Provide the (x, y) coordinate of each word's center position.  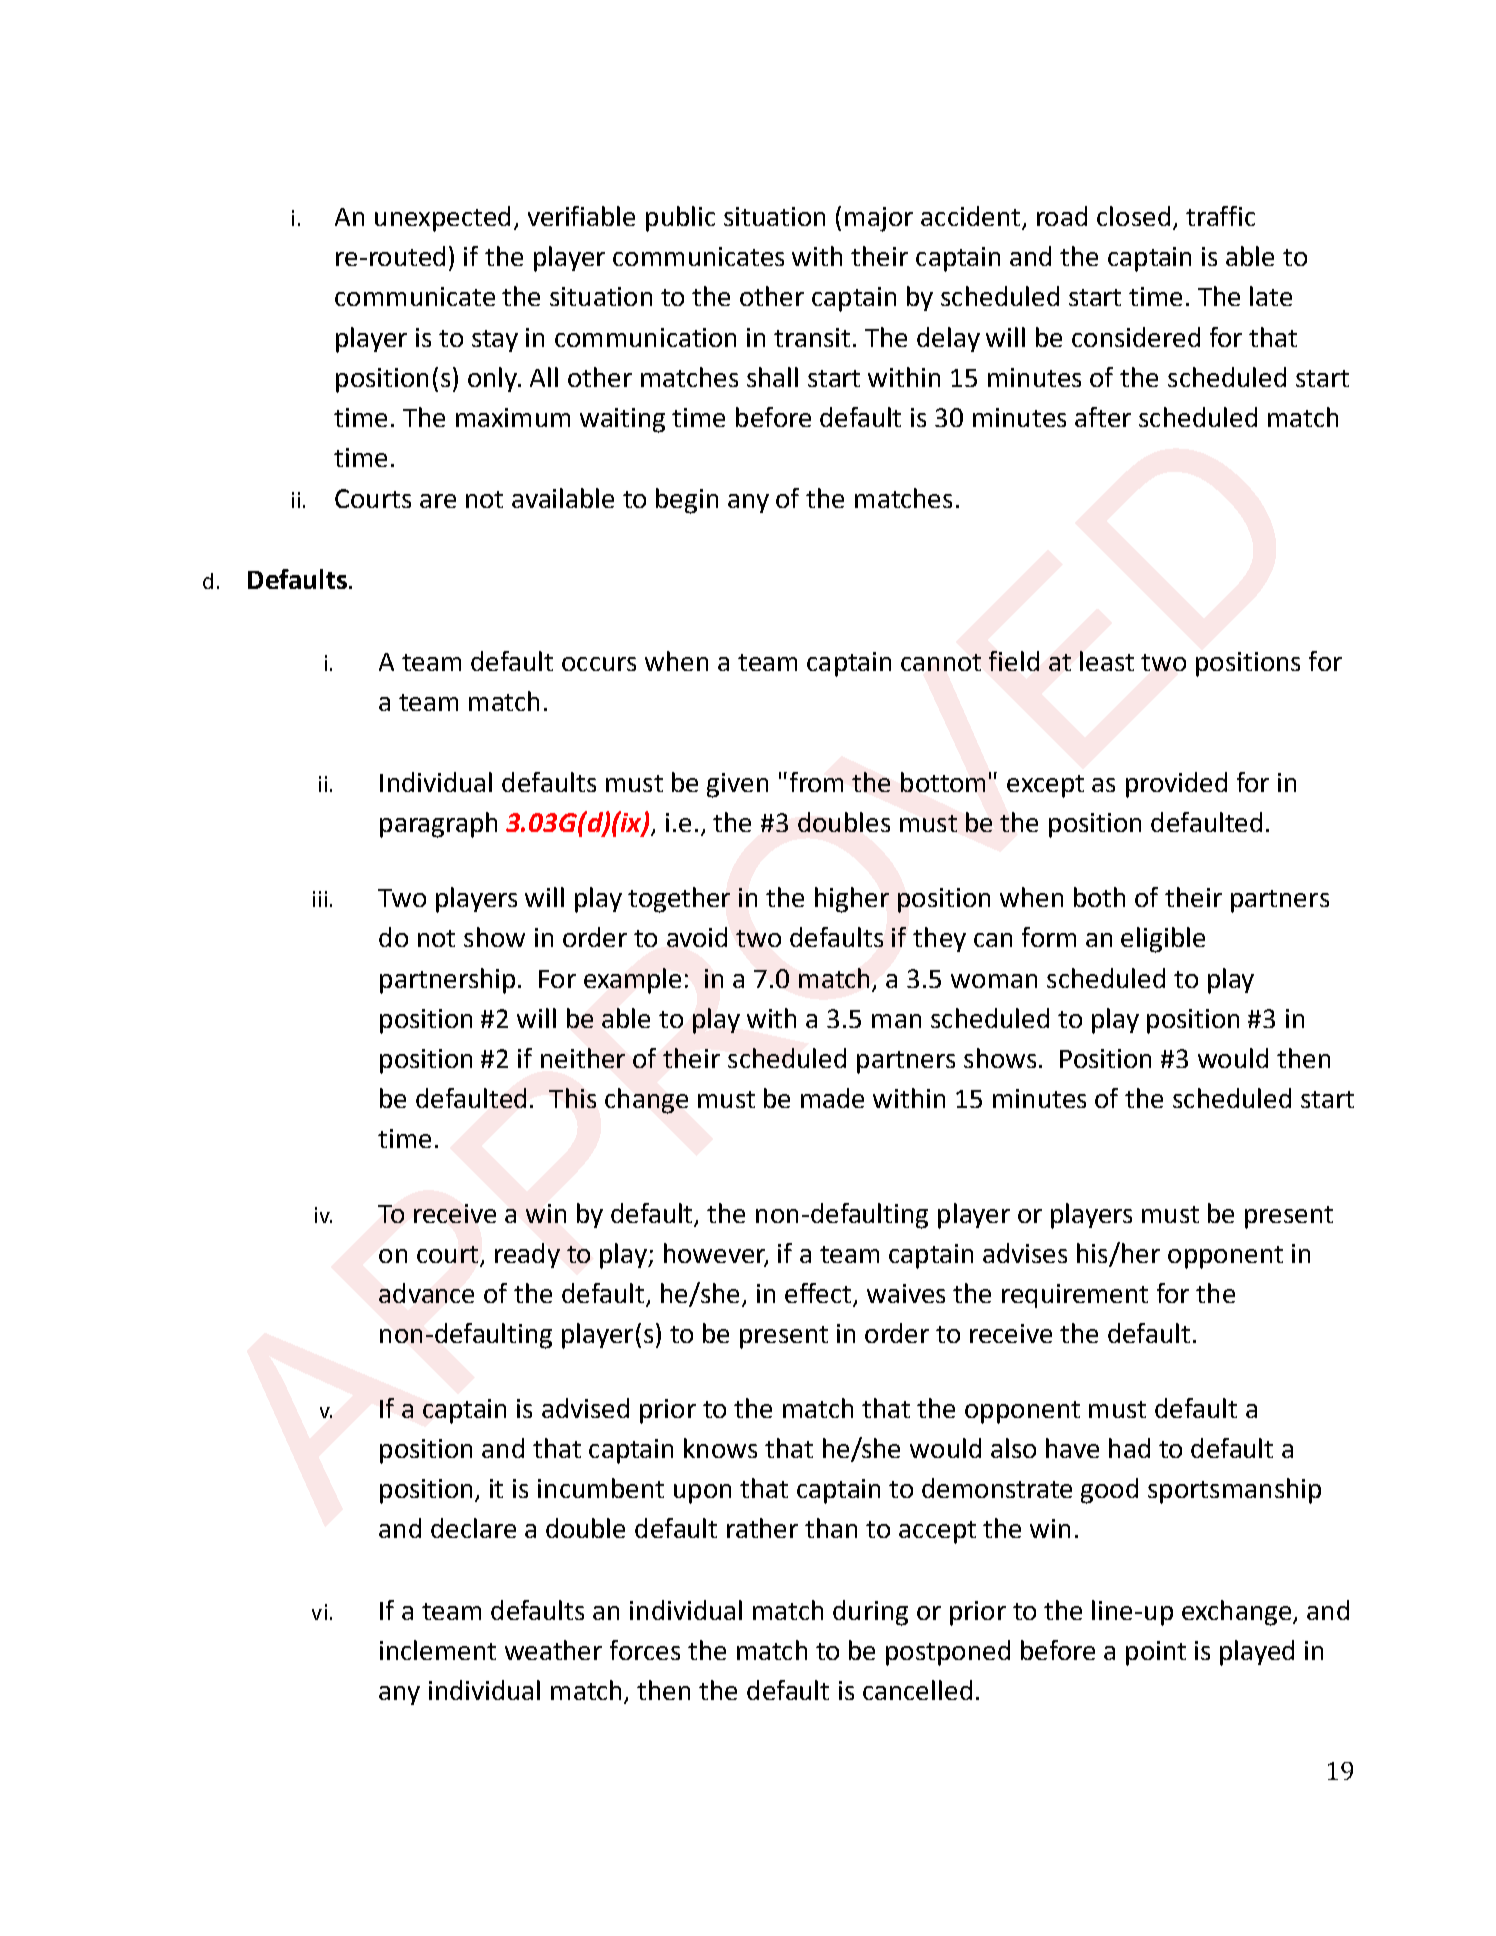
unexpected (442, 219)
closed (1133, 216)
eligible (1163, 940)
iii (320, 899)
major (879, 219)
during (870, 1613)
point (1156, 1653)
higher (852, 900)
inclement (438, 1650)
